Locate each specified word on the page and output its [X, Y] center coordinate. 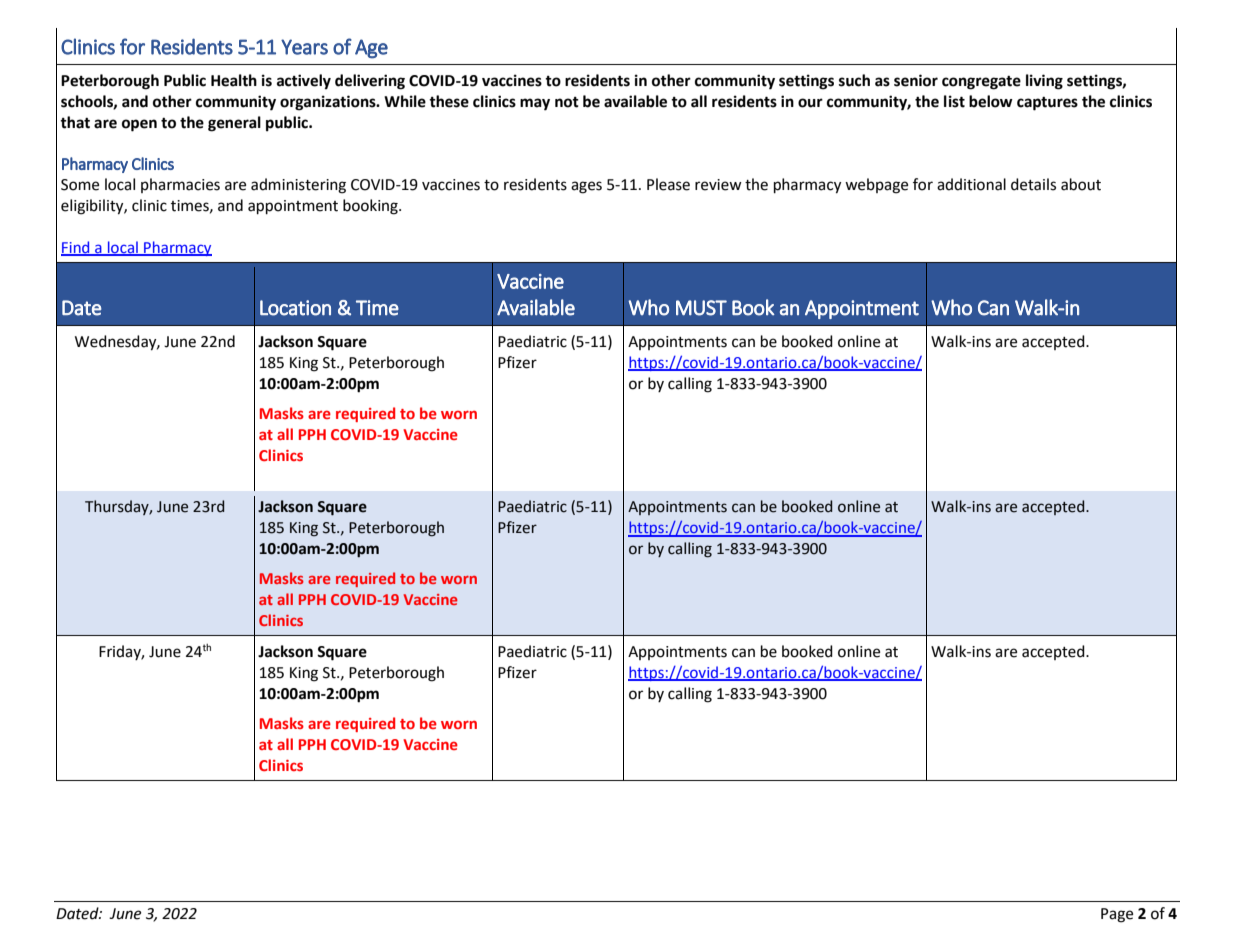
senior [916, 80]
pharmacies [180, 185]
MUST [701, 308]
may [535, 104]
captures [1047, 104]
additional [971, 184]
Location [295, 308]
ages [586, 187]
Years [304, 47]
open [139, 125]
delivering [370, 82]
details [1033, 184]
